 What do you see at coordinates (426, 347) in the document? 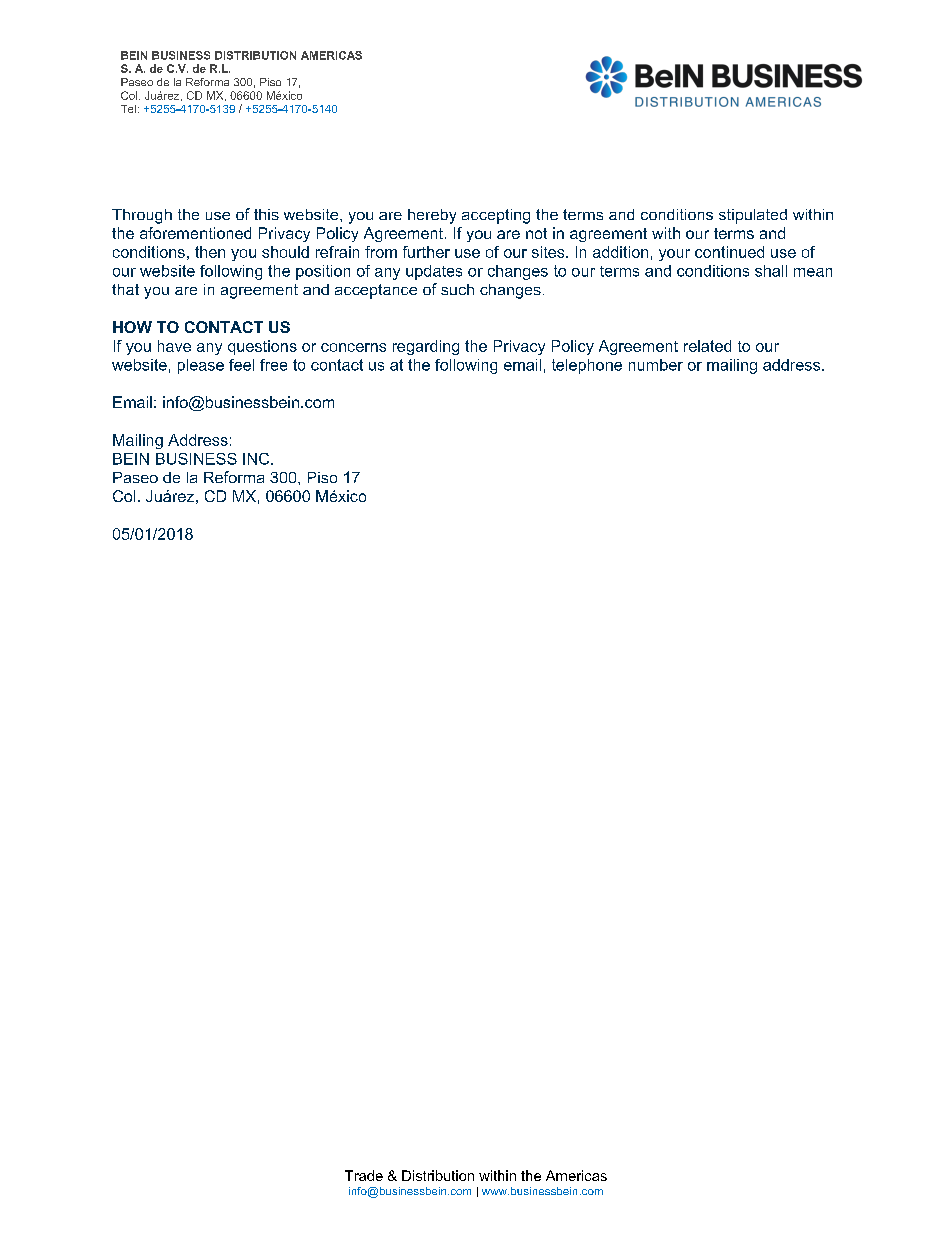
I see `regarding` at bounding box center [426, 347].
